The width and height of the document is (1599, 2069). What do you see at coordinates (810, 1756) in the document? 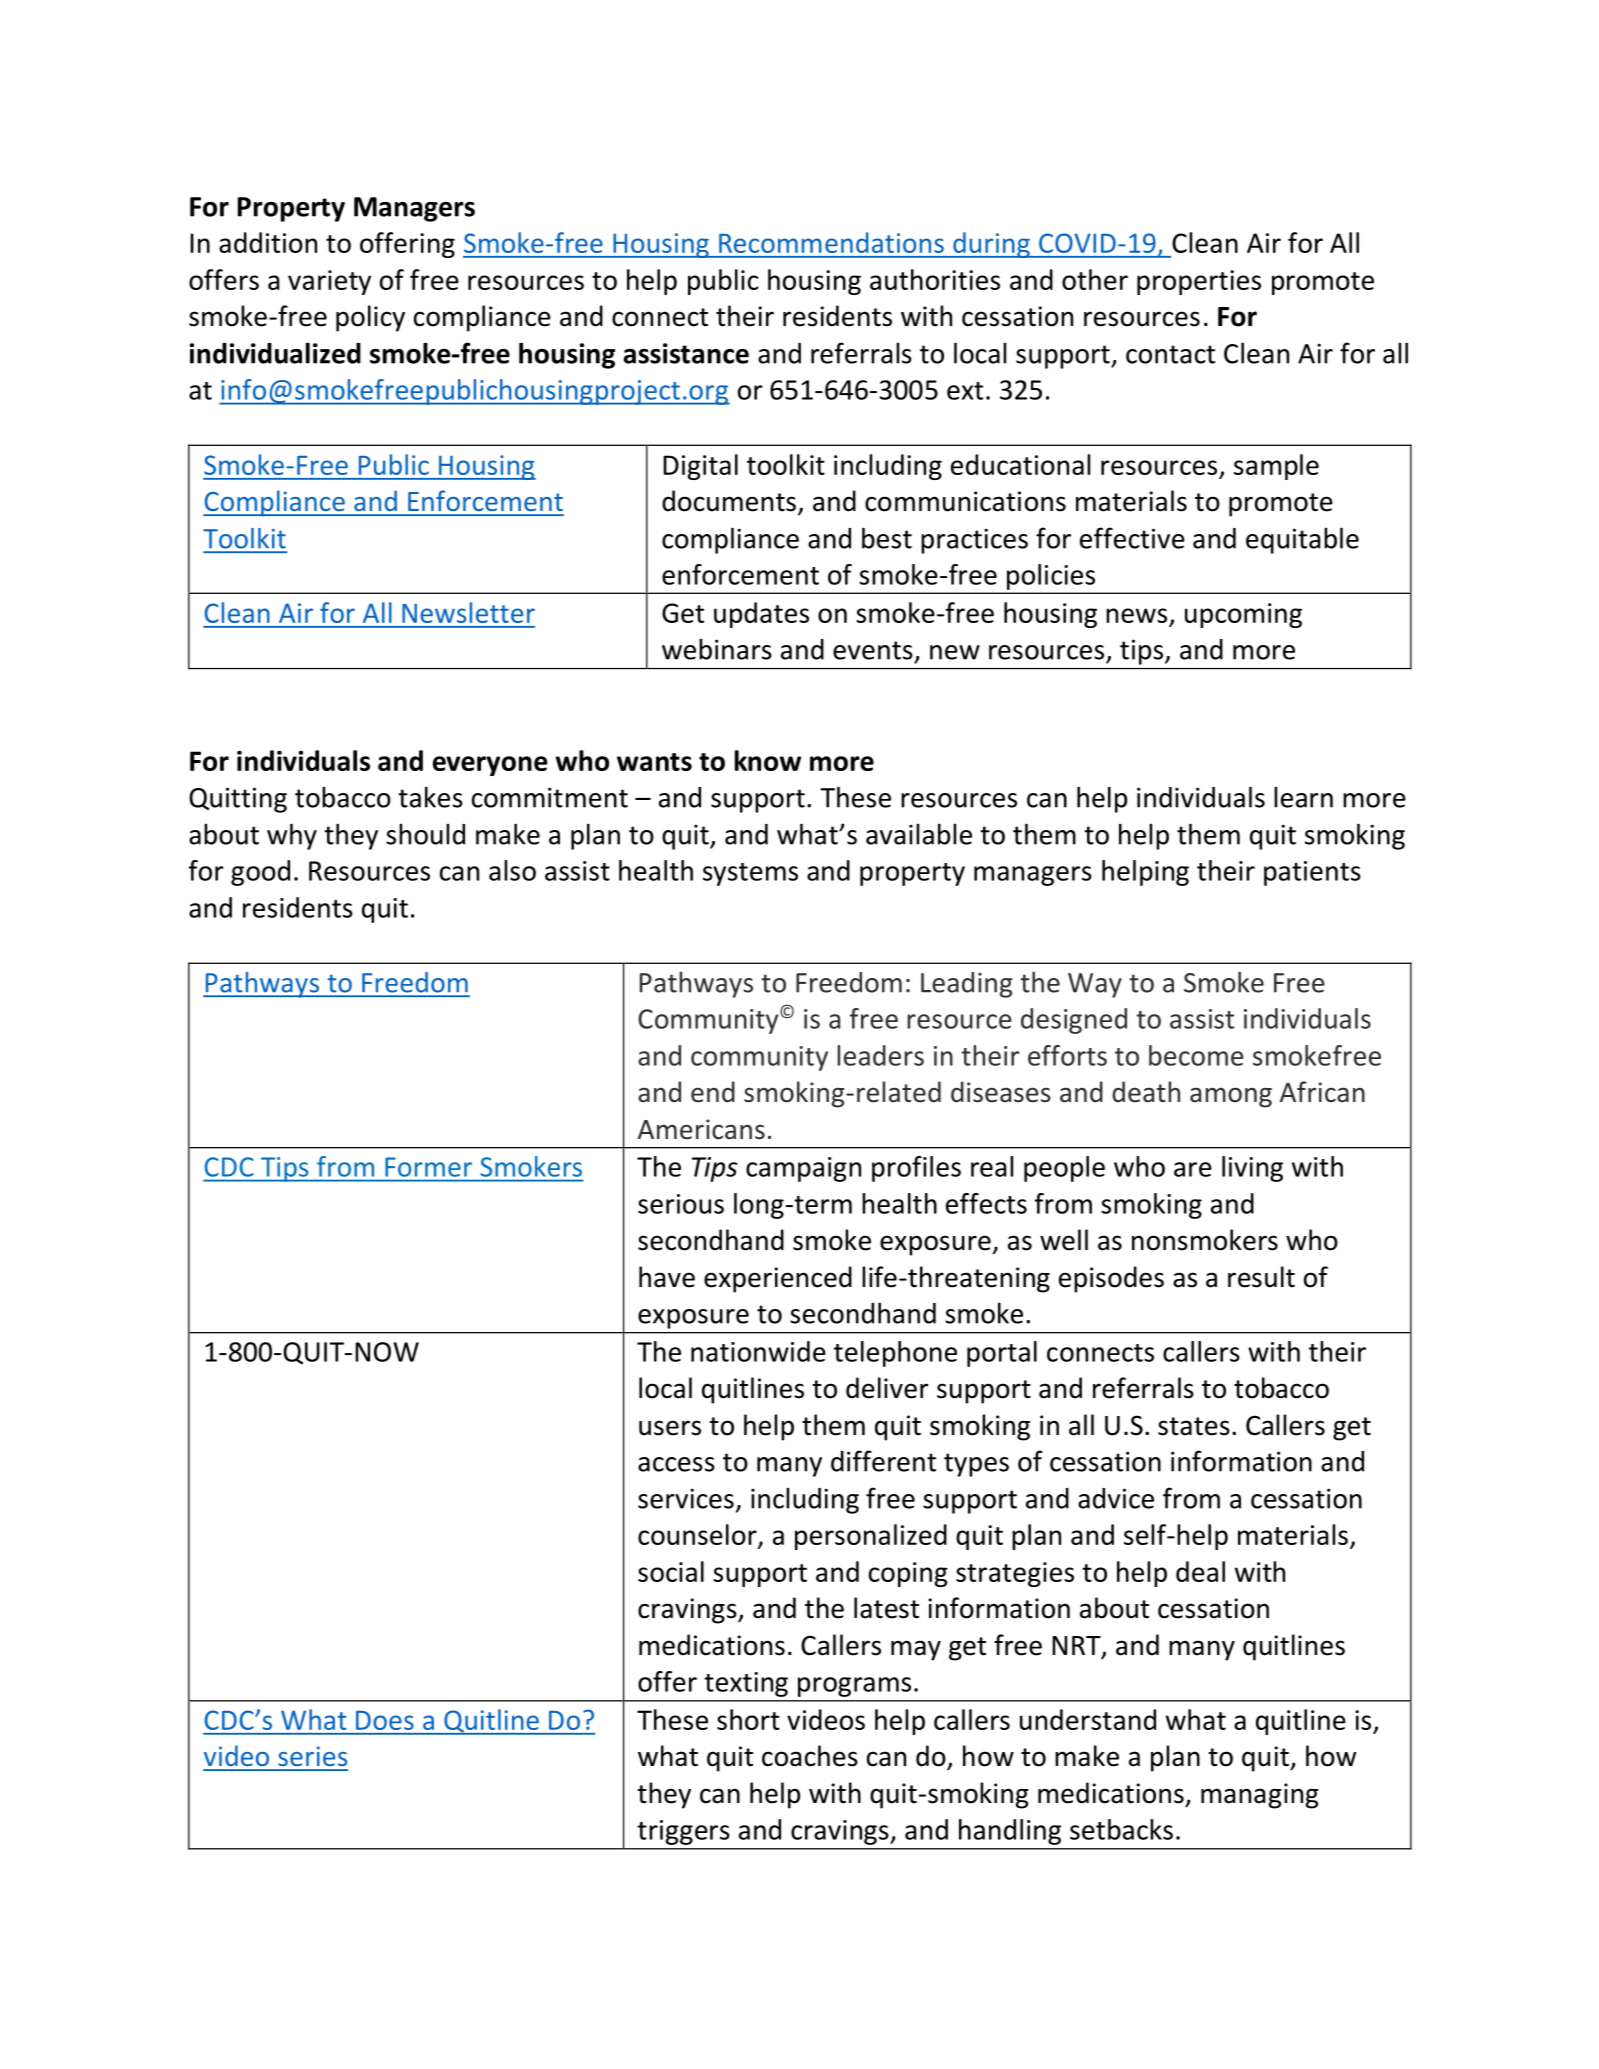
I see `coaches` at bounding box center [810, 1756].
